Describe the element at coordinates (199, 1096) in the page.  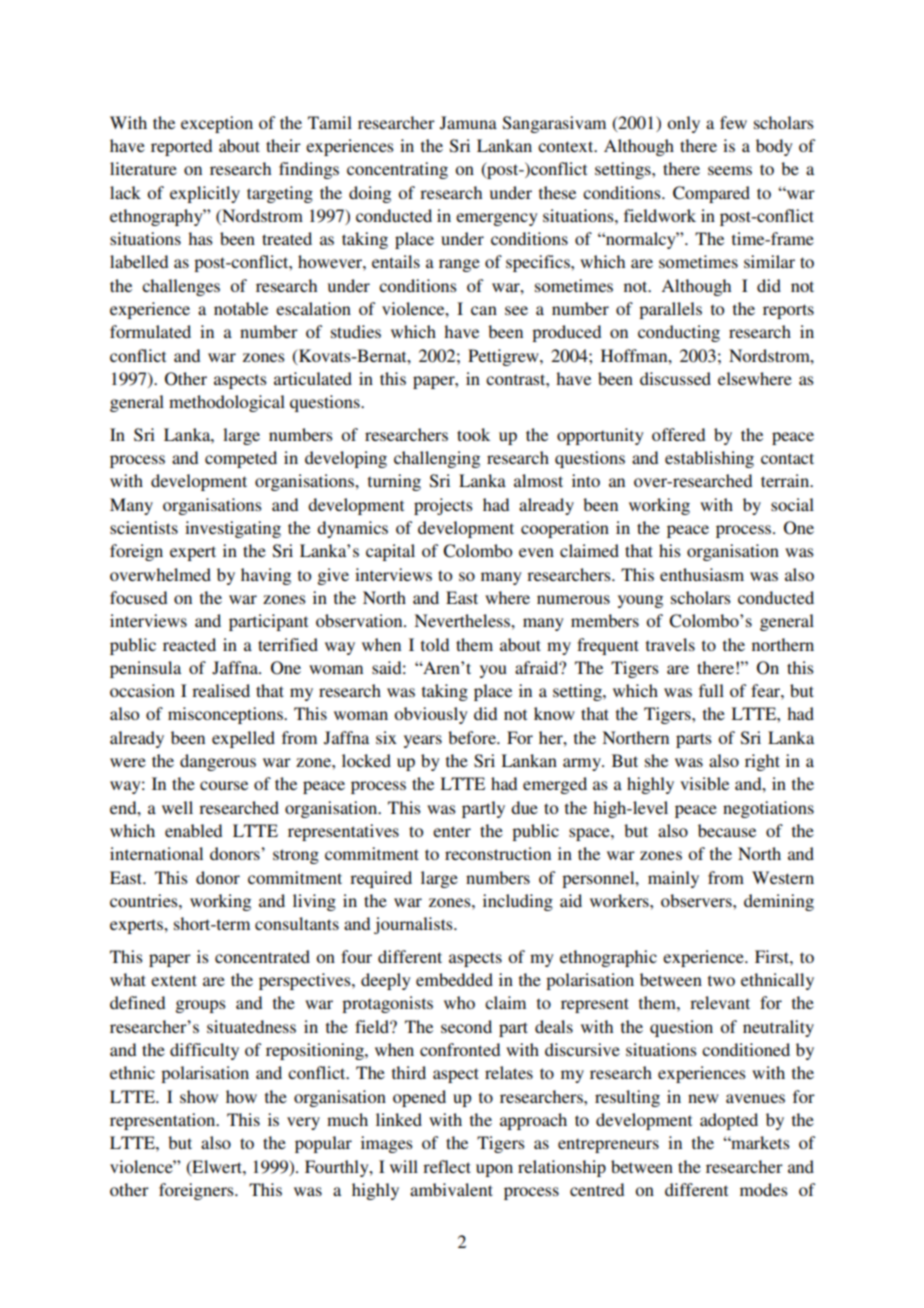
I see `show` at that location.
